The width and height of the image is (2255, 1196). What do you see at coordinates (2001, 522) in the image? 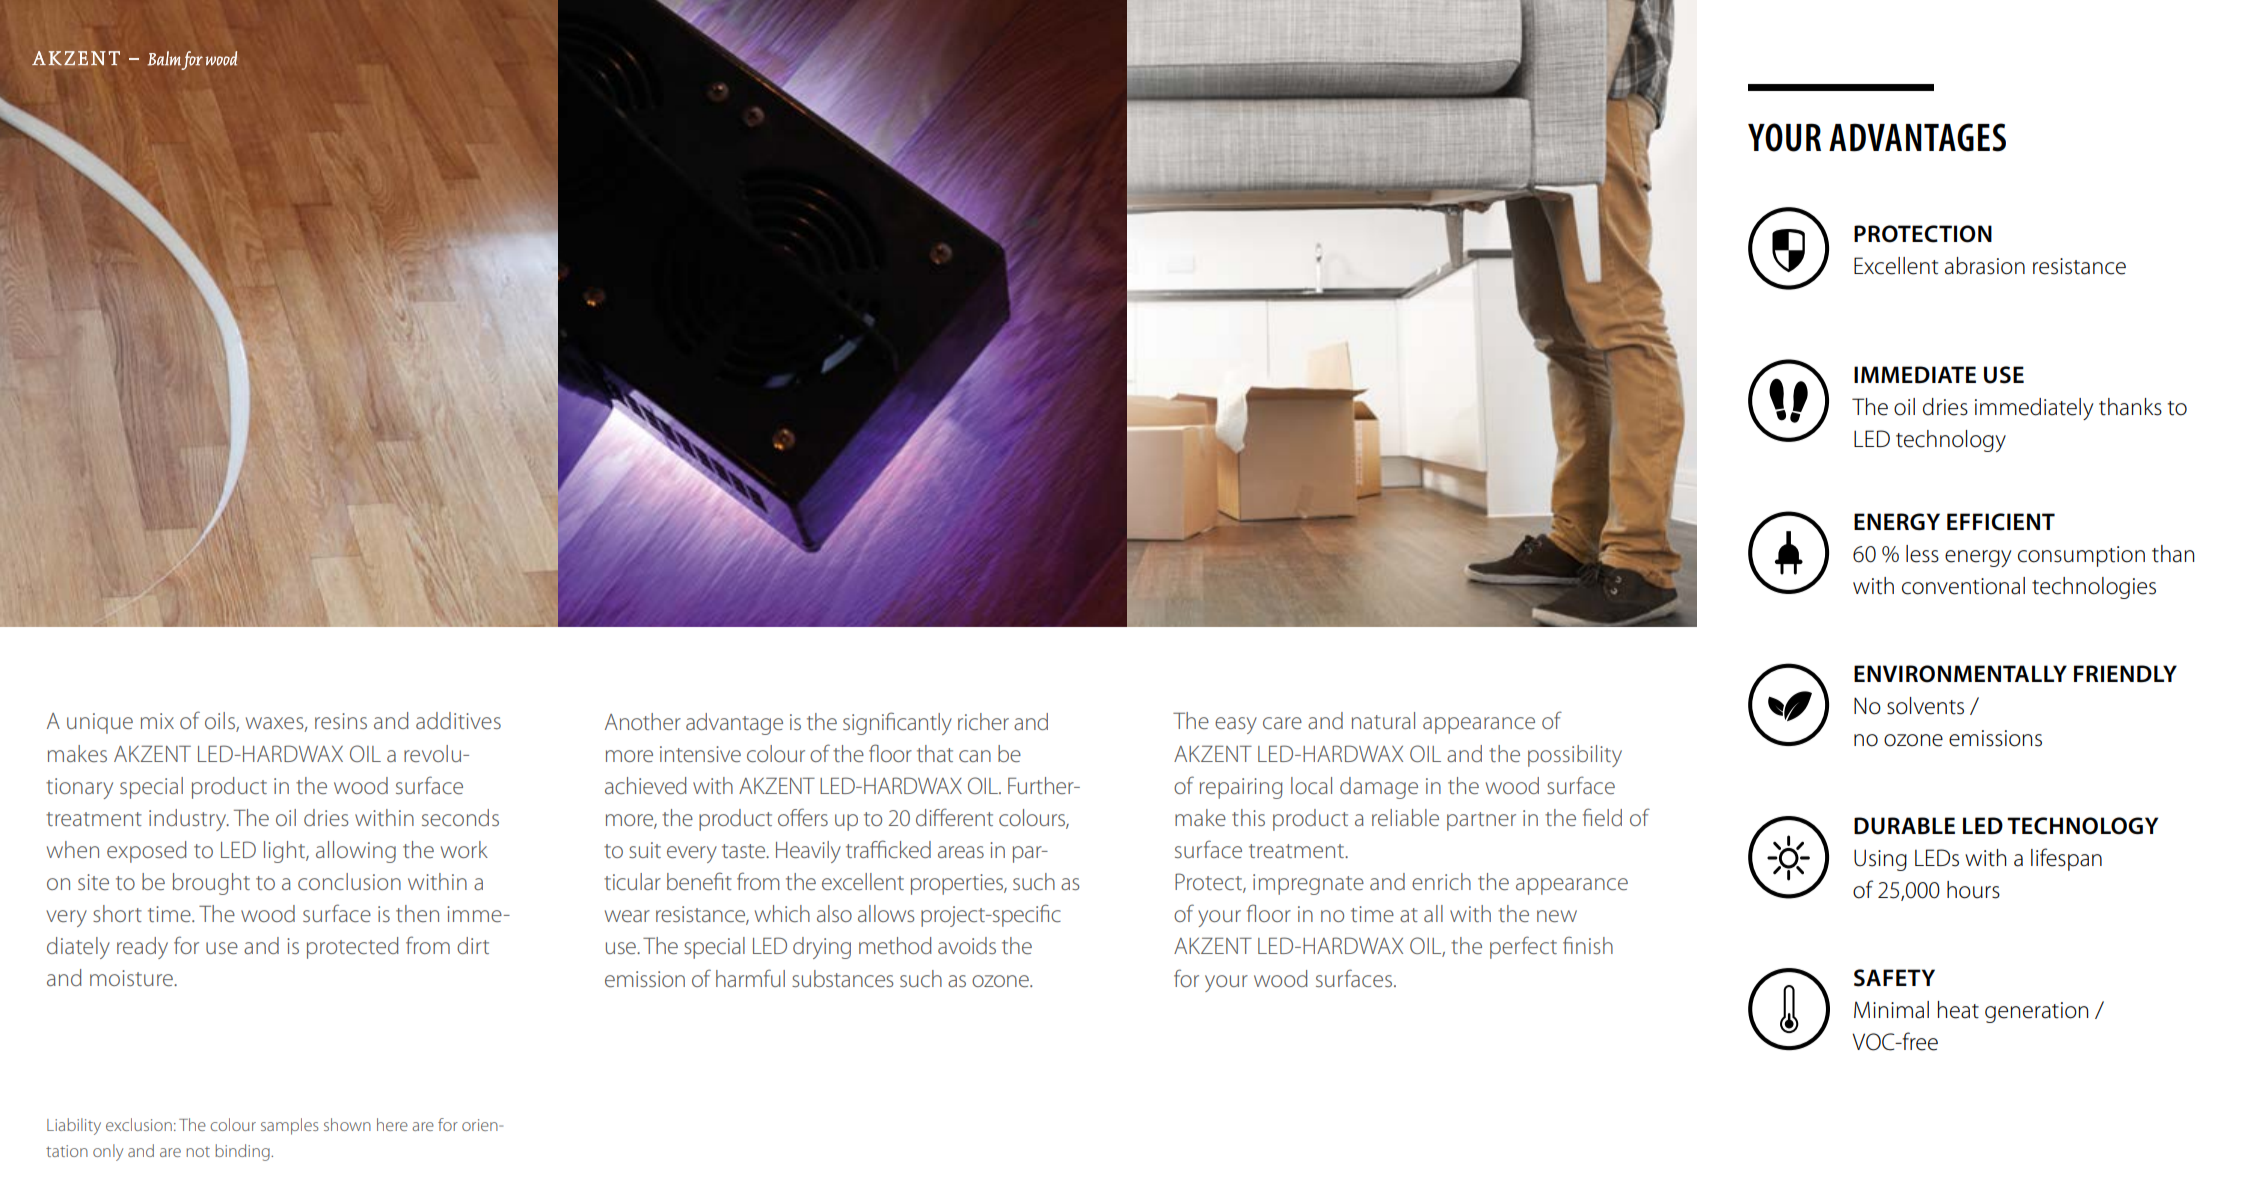
I see `EFFICIENT` at bounding box center [2001, 522].
